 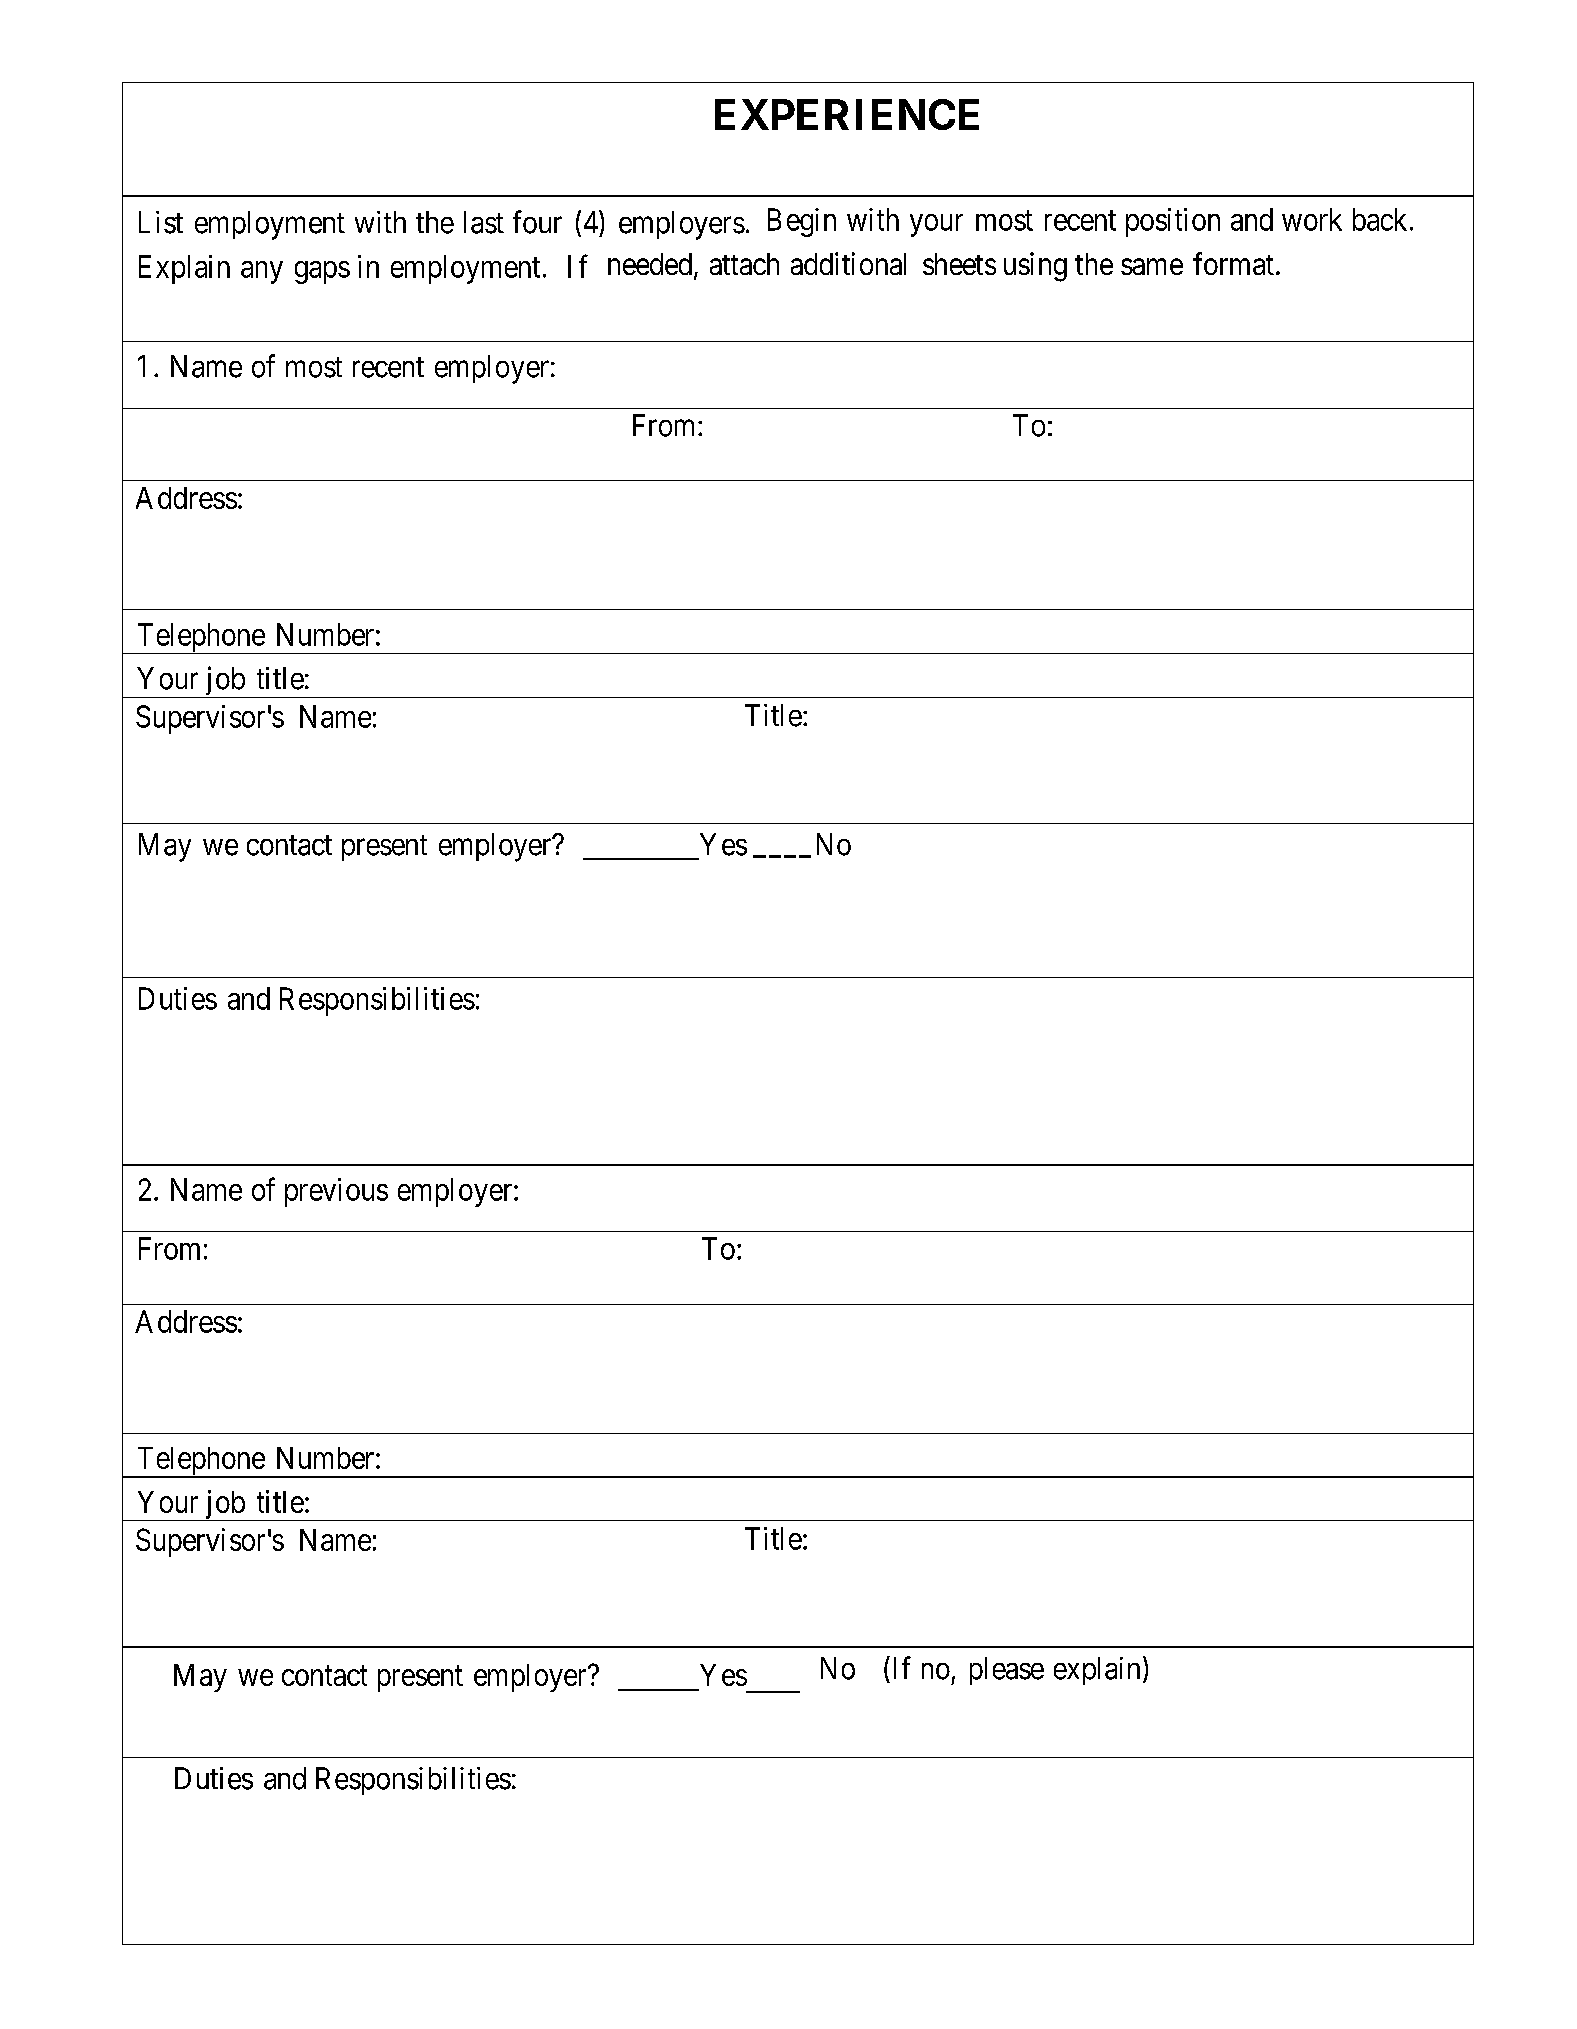 What do you see at coordinates (262, 272) in the screenshot?
I see `any` at bounding box center [262, 272].
